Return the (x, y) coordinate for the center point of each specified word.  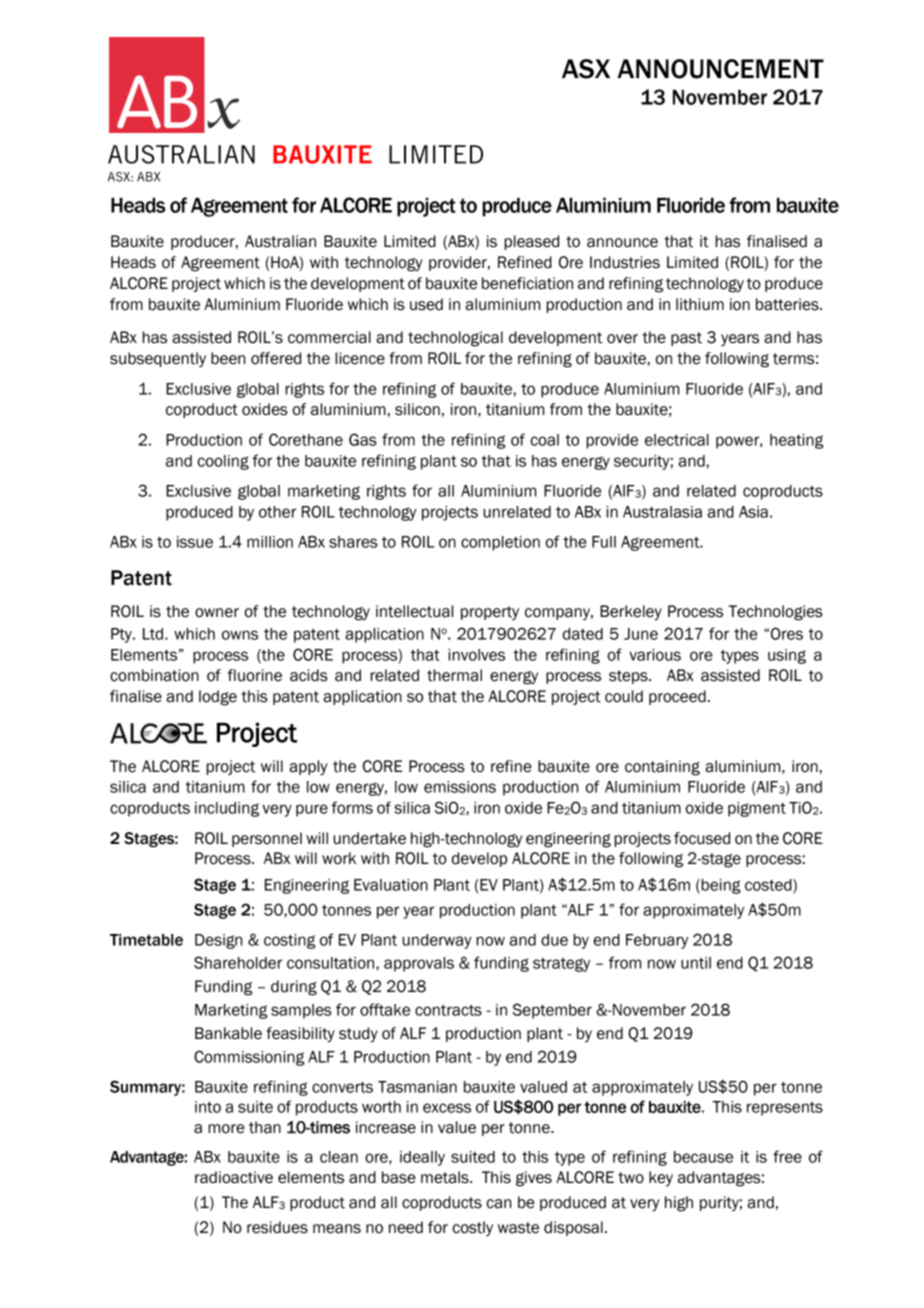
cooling (223, 462)
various (655, 655)
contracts (448, 1010)
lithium (700, 304)
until (696, 963)
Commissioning (249, 1058)
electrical (677, 440)
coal (545, 440)
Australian (280, 241)
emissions (460, 787)
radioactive (234, 1177)
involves (476, 655)
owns (240, 635)
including (227, 809)
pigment (757, 809)
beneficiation (527, 283)
